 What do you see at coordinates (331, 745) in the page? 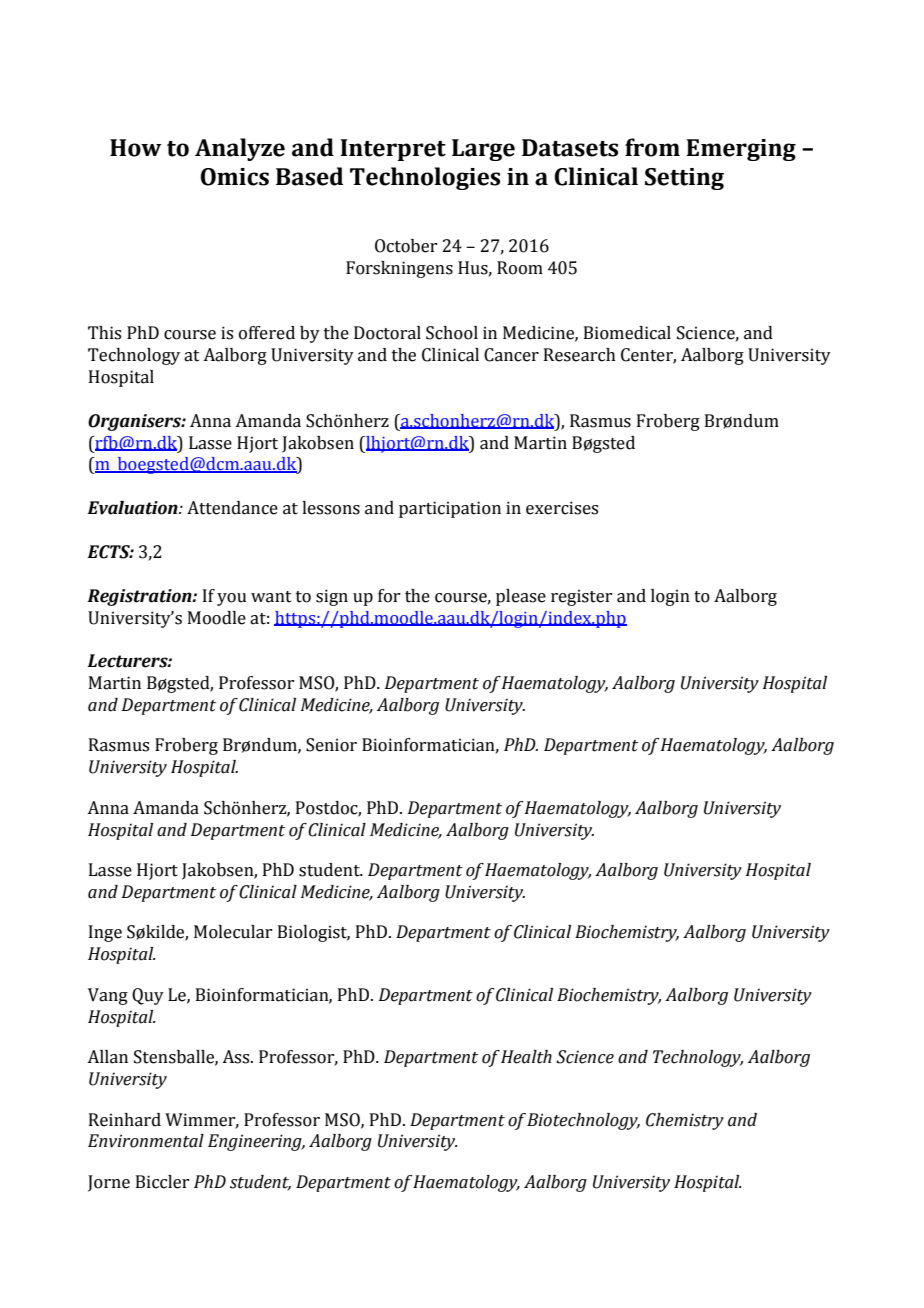
I see `Senior` at bounding box center [331, 745].
